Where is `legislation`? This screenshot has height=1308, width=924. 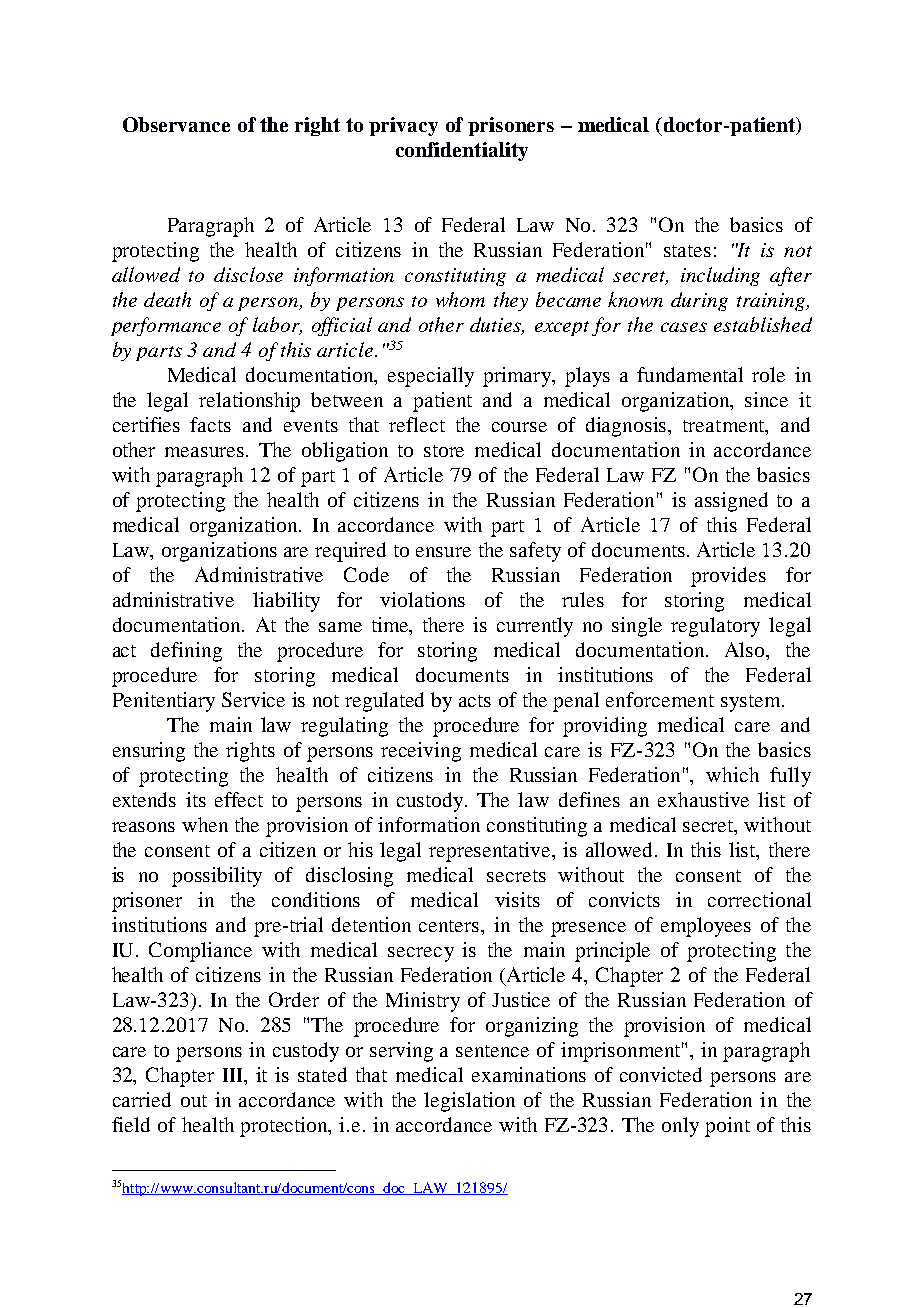 legislation is located at coordinates (469, 1102).
